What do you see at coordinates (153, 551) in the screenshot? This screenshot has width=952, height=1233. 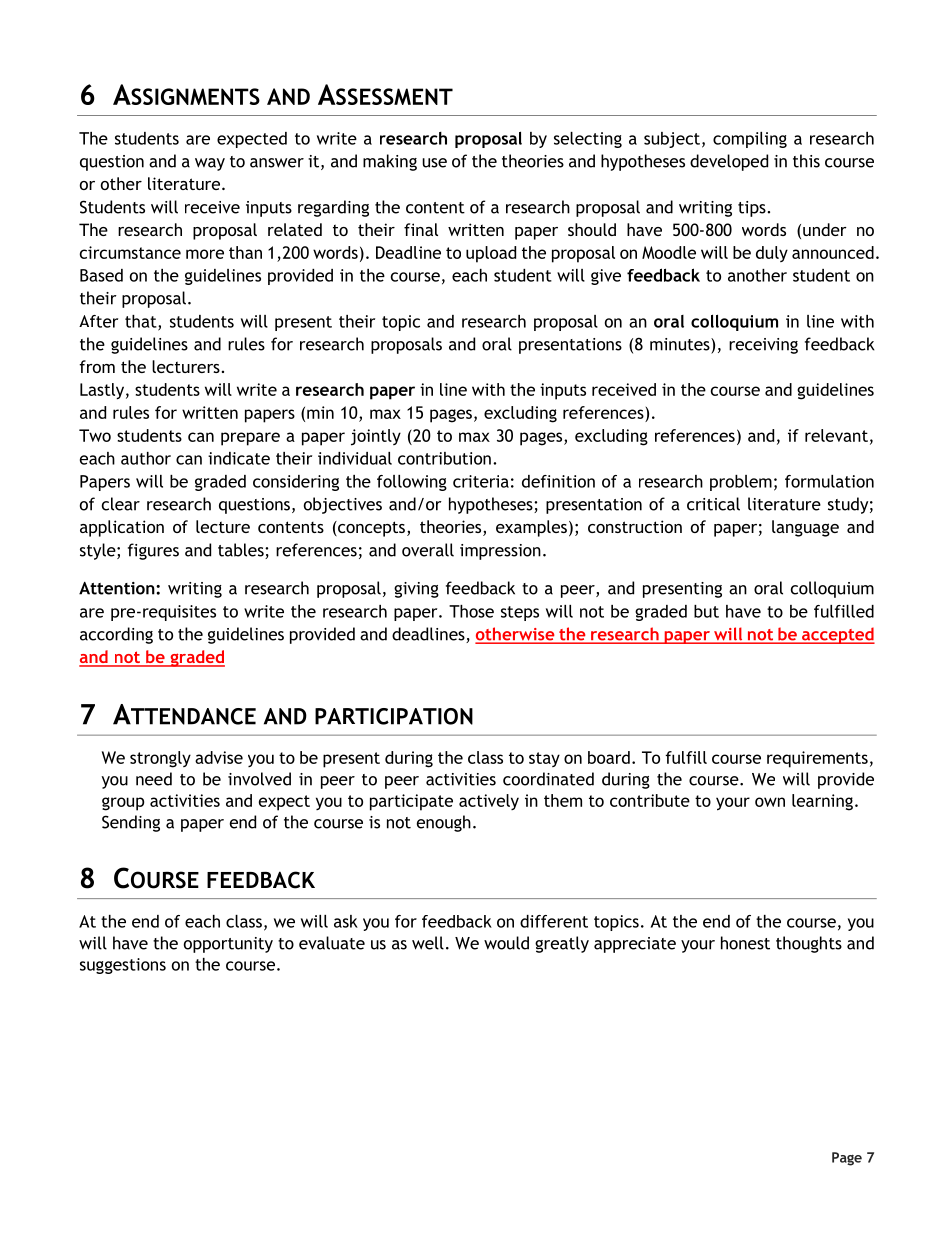 I see `figures` at bounding box center [153, 551].
